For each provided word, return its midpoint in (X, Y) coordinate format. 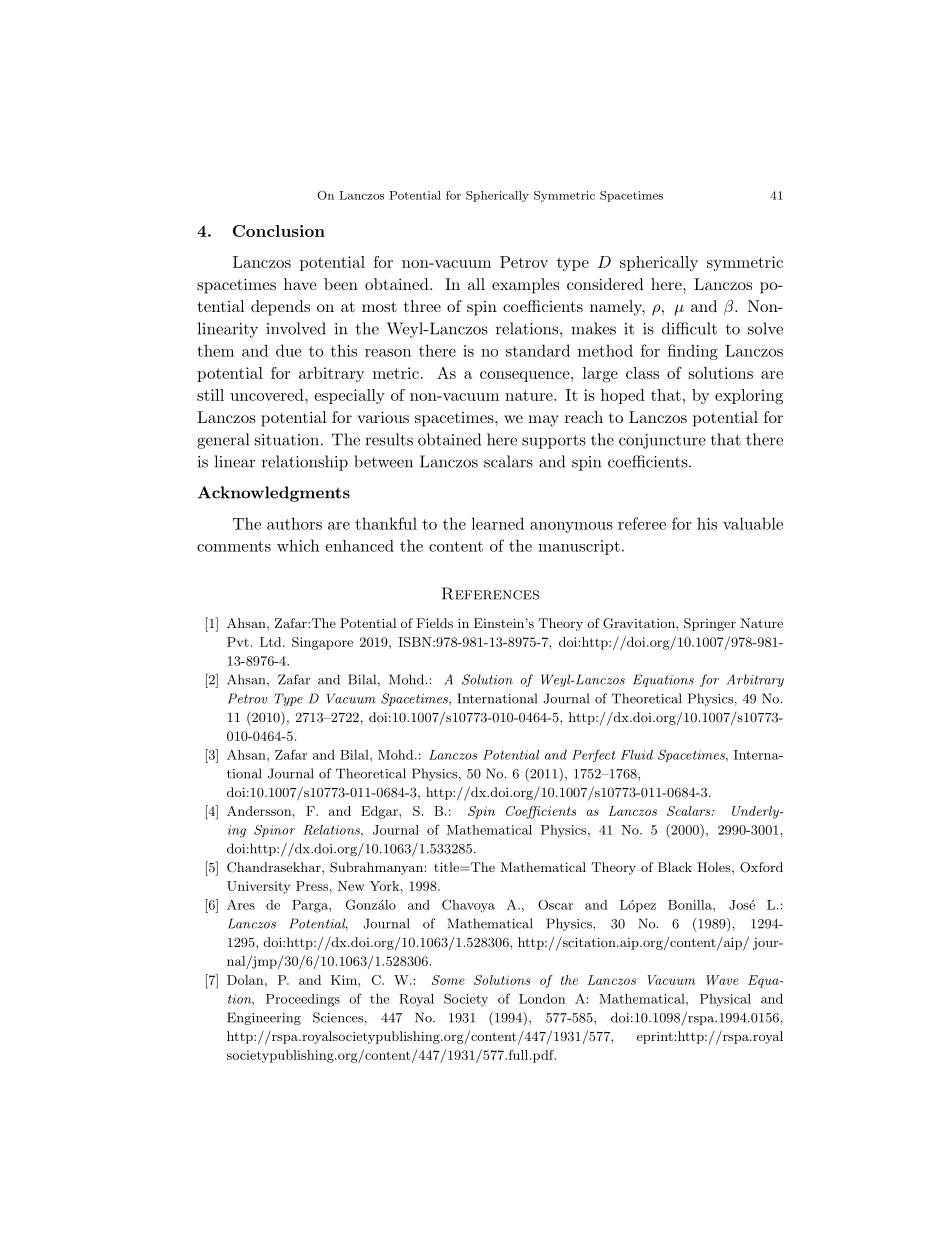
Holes (714, 867)
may (543, 421)
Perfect (593, 755)
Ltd (272, 642)
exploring (749, 397)
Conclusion (279, 231)
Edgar (380, 812)
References (490, 593)
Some (448, 980)
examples (525, 286)
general (223, 441)
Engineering (264, 1018)
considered (605, 284)
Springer (710, 624)
